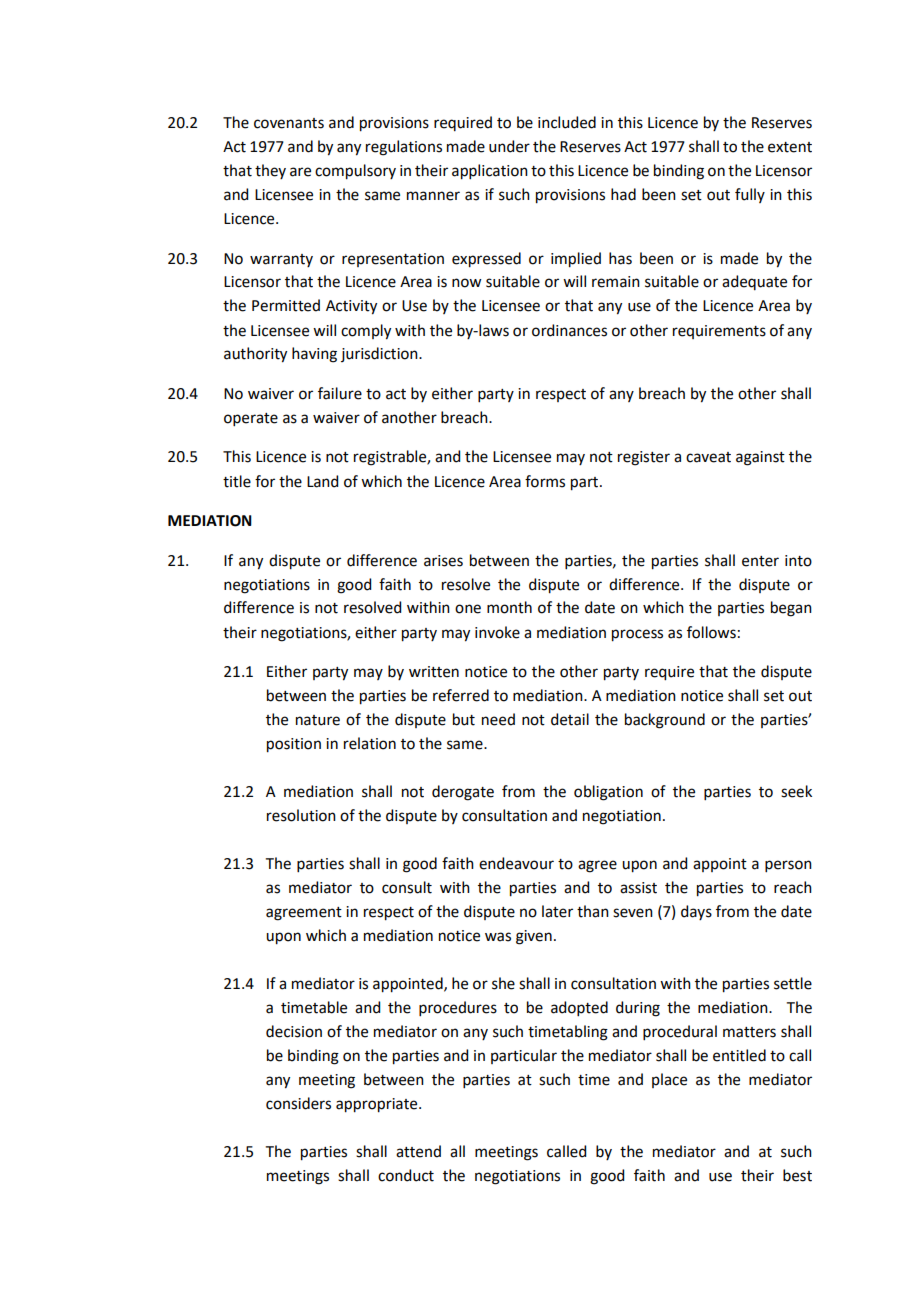 This screenshot has width=924, height=1308. What do you see at coordinates (298, 1103) in the screenshot?
I see `considers` at bounding box center [298, 1103].
